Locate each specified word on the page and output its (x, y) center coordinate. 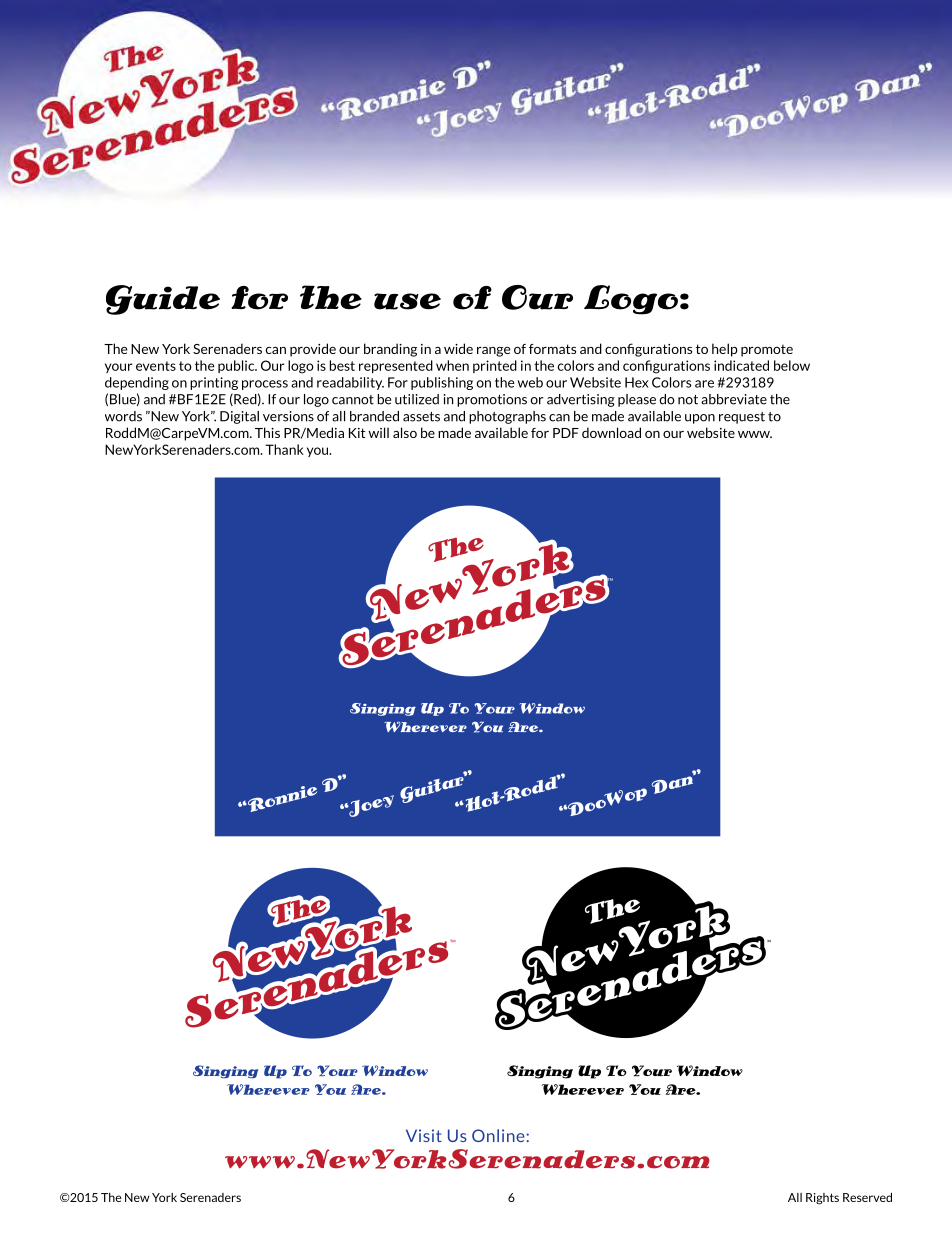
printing (214, 383)
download (611, 432)
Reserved (867, 1197)
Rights (822, 1199)
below (792, 365)
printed (495, 366)
